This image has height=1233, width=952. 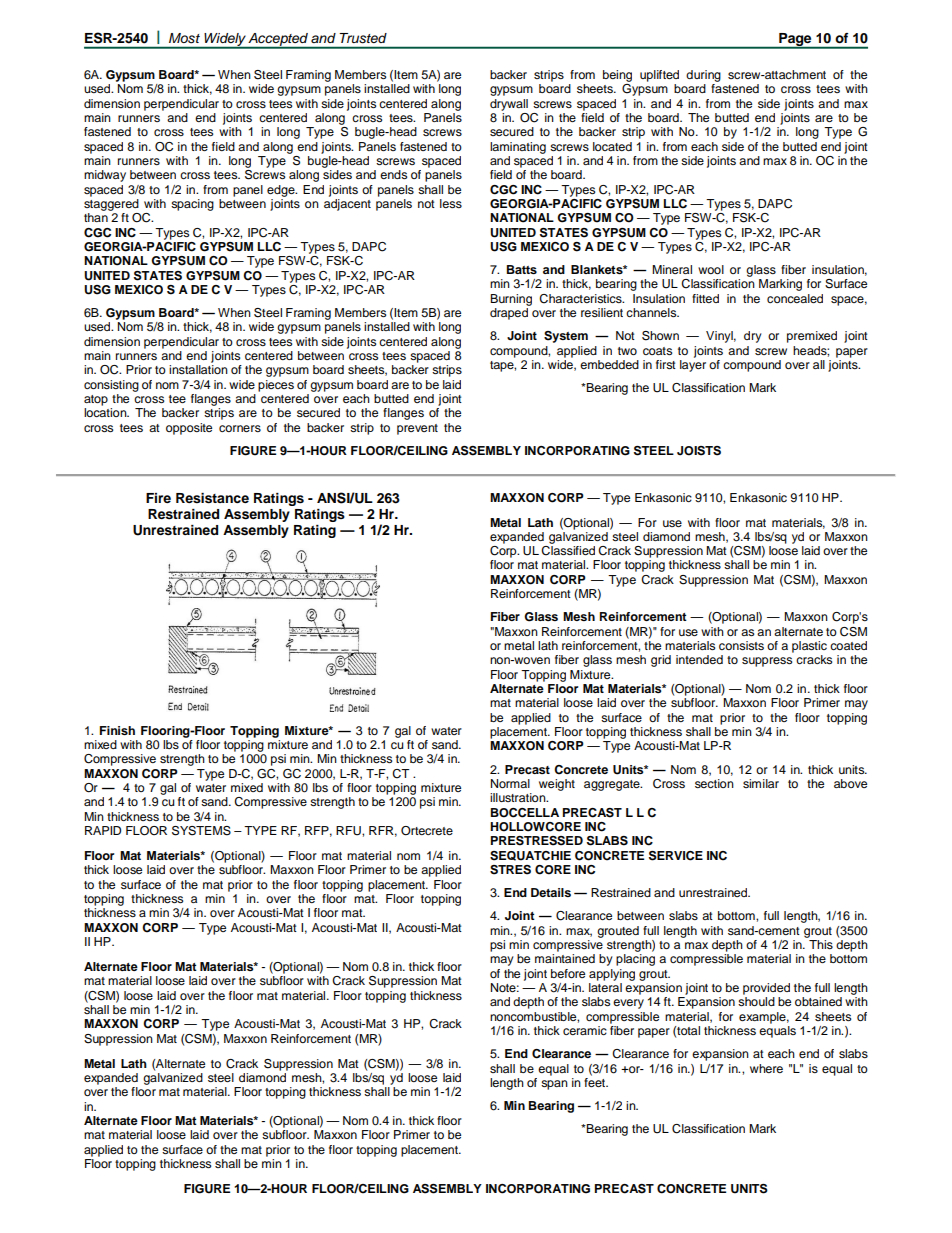 I want to click on illustration, so click(x=519, y=797).
